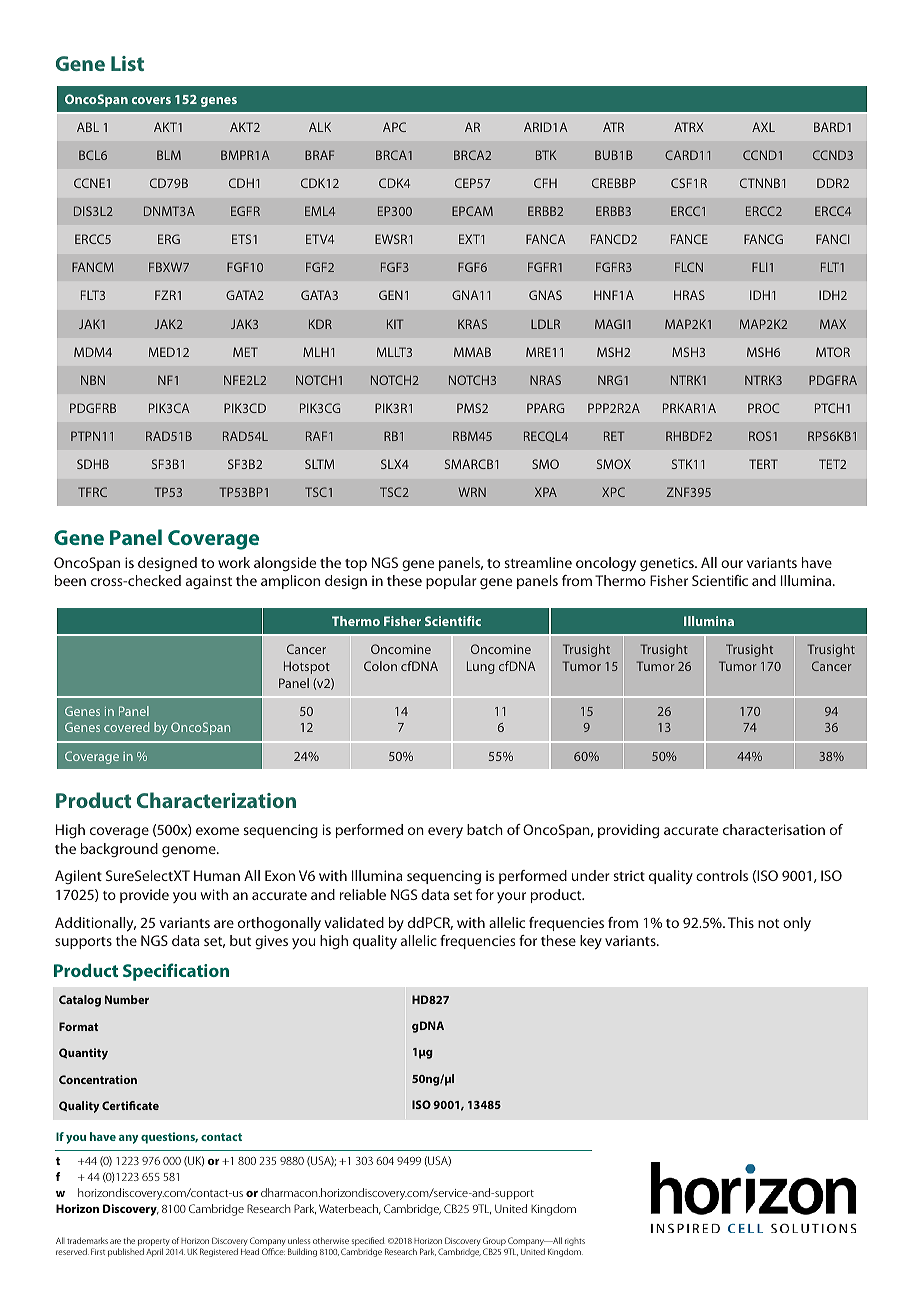  What do you see at coordinates (151, 100) in the screenshot?
I see `covers` at bounding box center [151, 100].
